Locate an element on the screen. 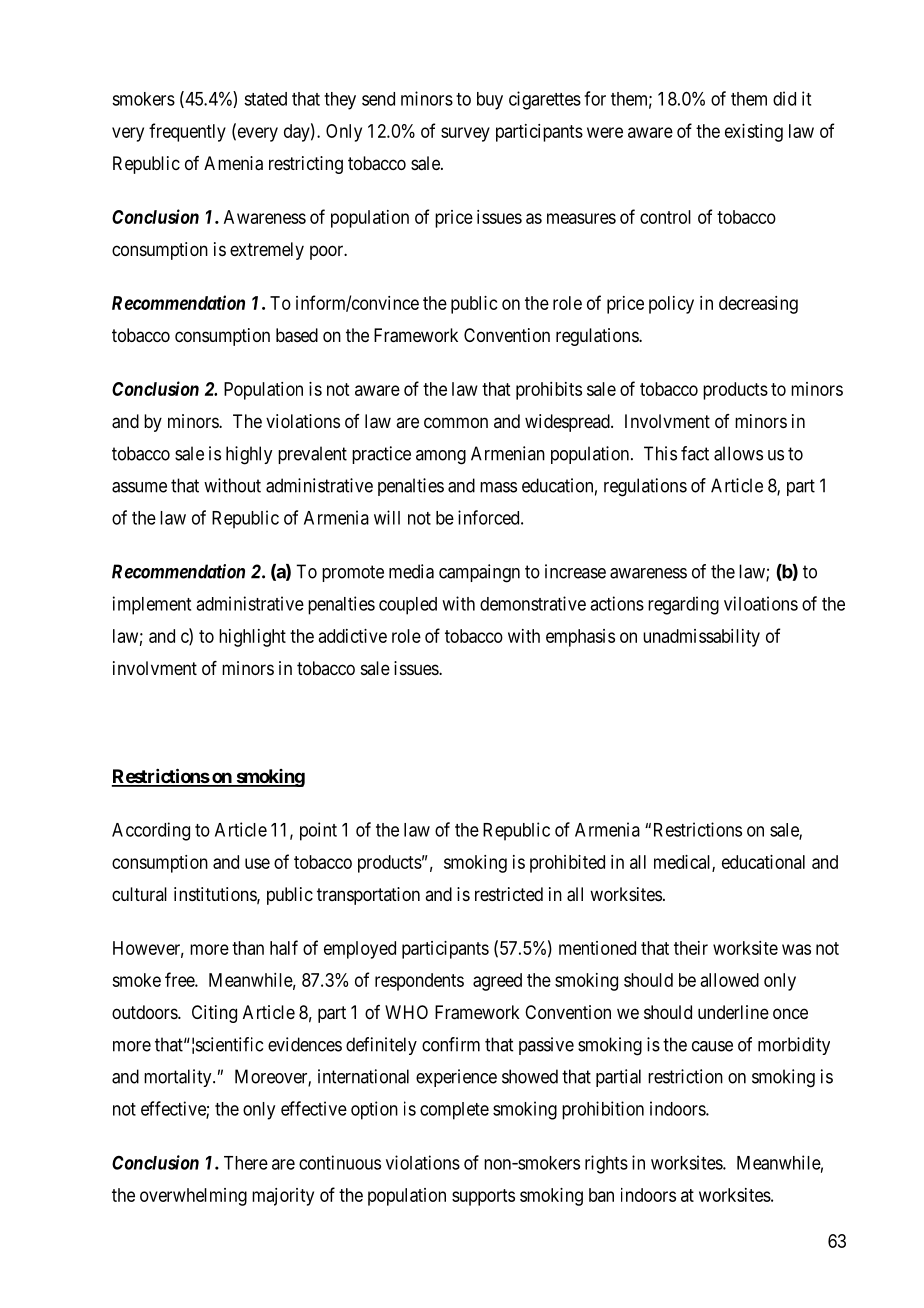 This screenshot has width=924, height=1308. supports is located at coordinates (483, 1197).
